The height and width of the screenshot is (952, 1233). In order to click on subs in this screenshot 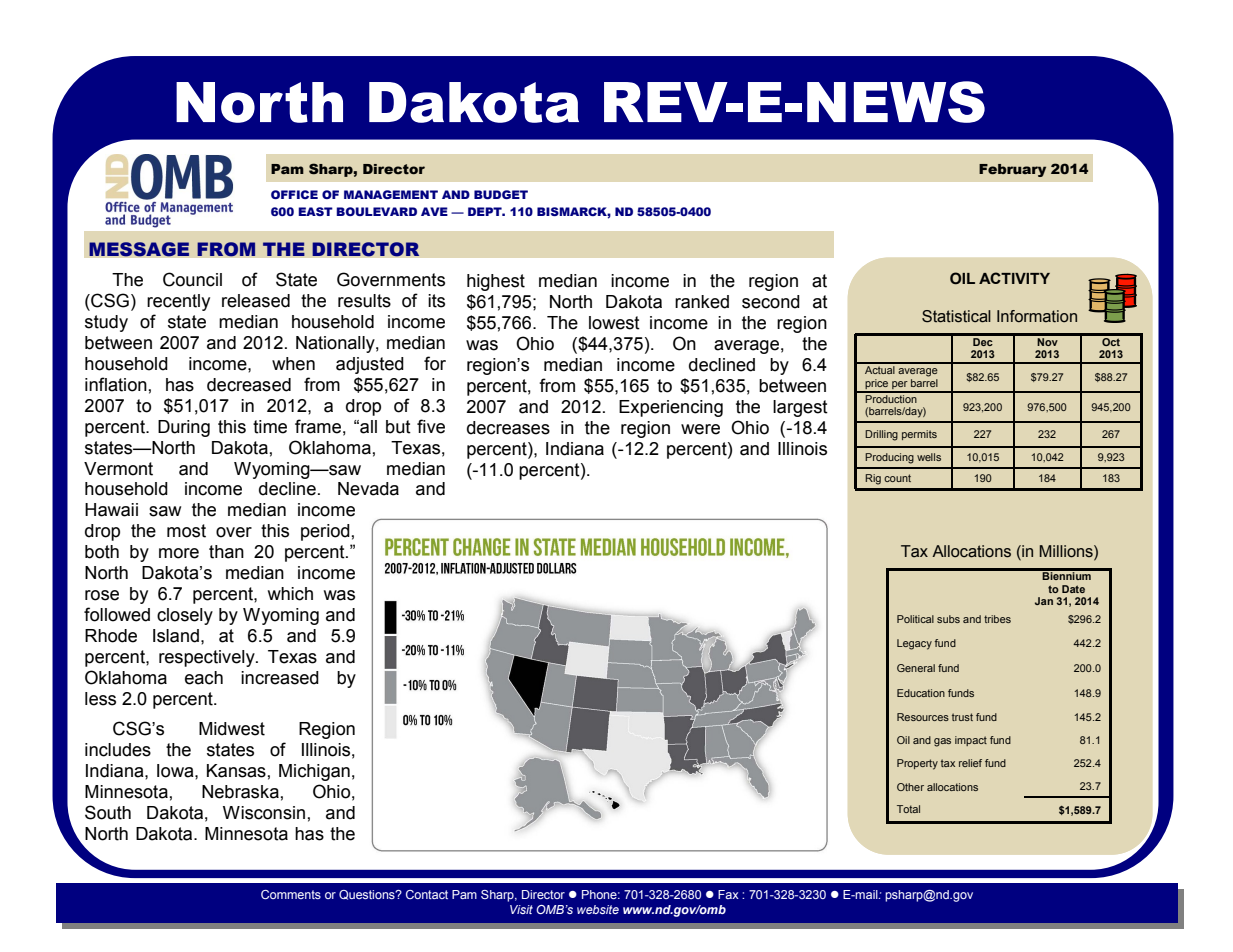, I will do `click(948, 619)`.
